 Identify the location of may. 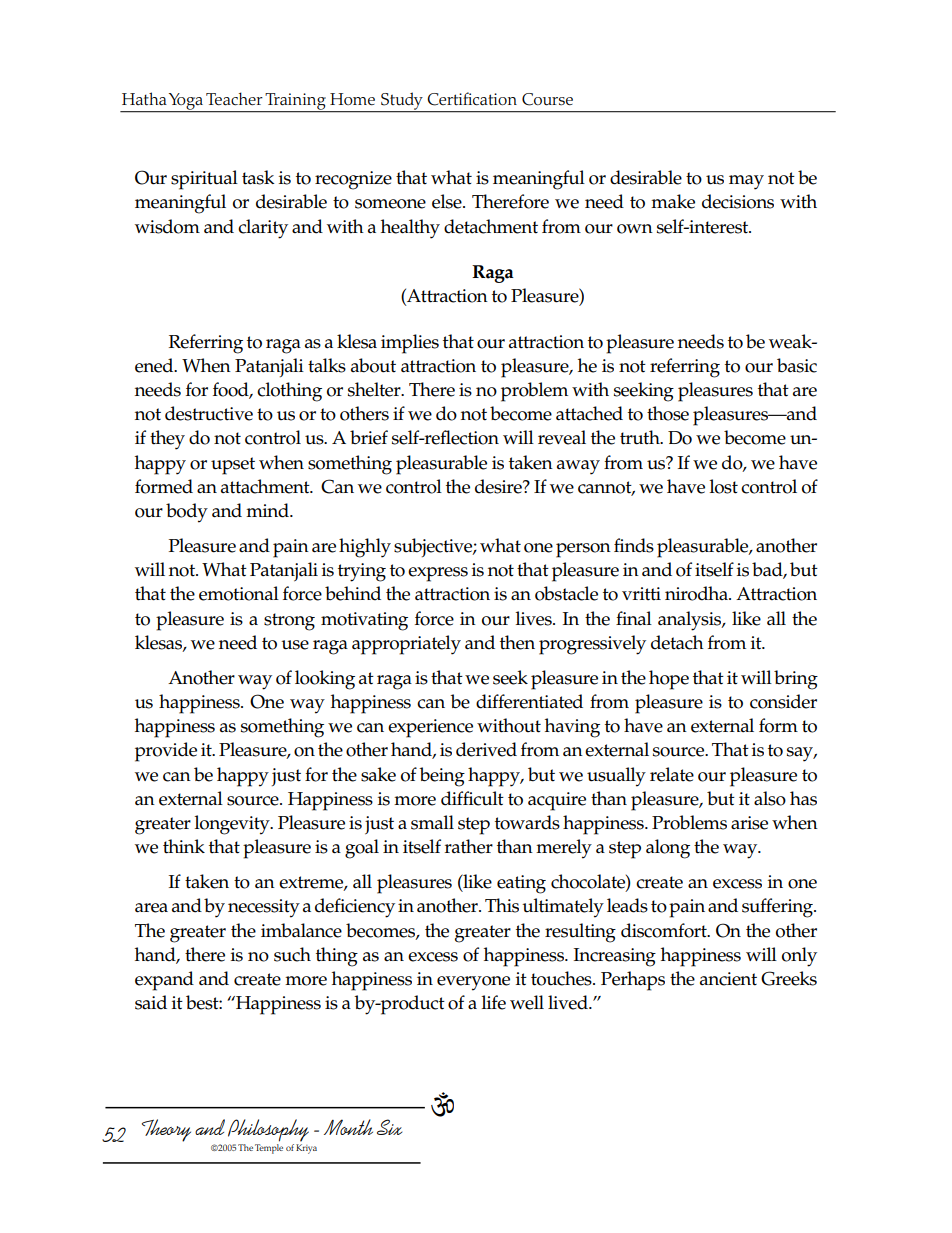
(746, 182).
